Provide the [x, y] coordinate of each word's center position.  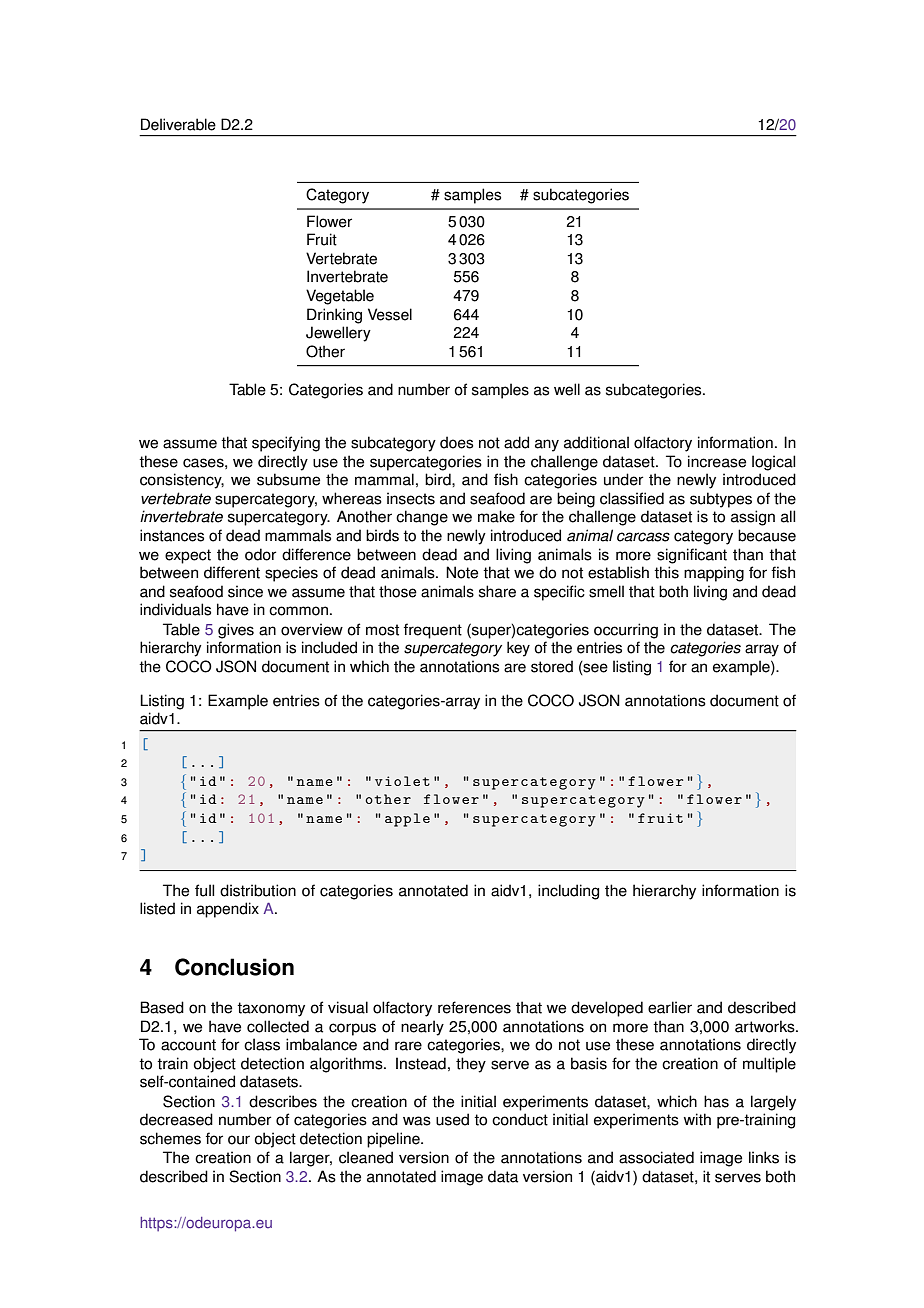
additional [596, 442]
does [457, 442]
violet [402, 781]
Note [462, 572]
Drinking [334, 316]
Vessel [390, 314]
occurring [626, 631]
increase [717, 461]
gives [236, 631]
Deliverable [178, 124]
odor [260, 554]
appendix [228, 910]
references [474, 1007]
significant [692, 556]
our [239, 1140]
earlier [670, 1007]
